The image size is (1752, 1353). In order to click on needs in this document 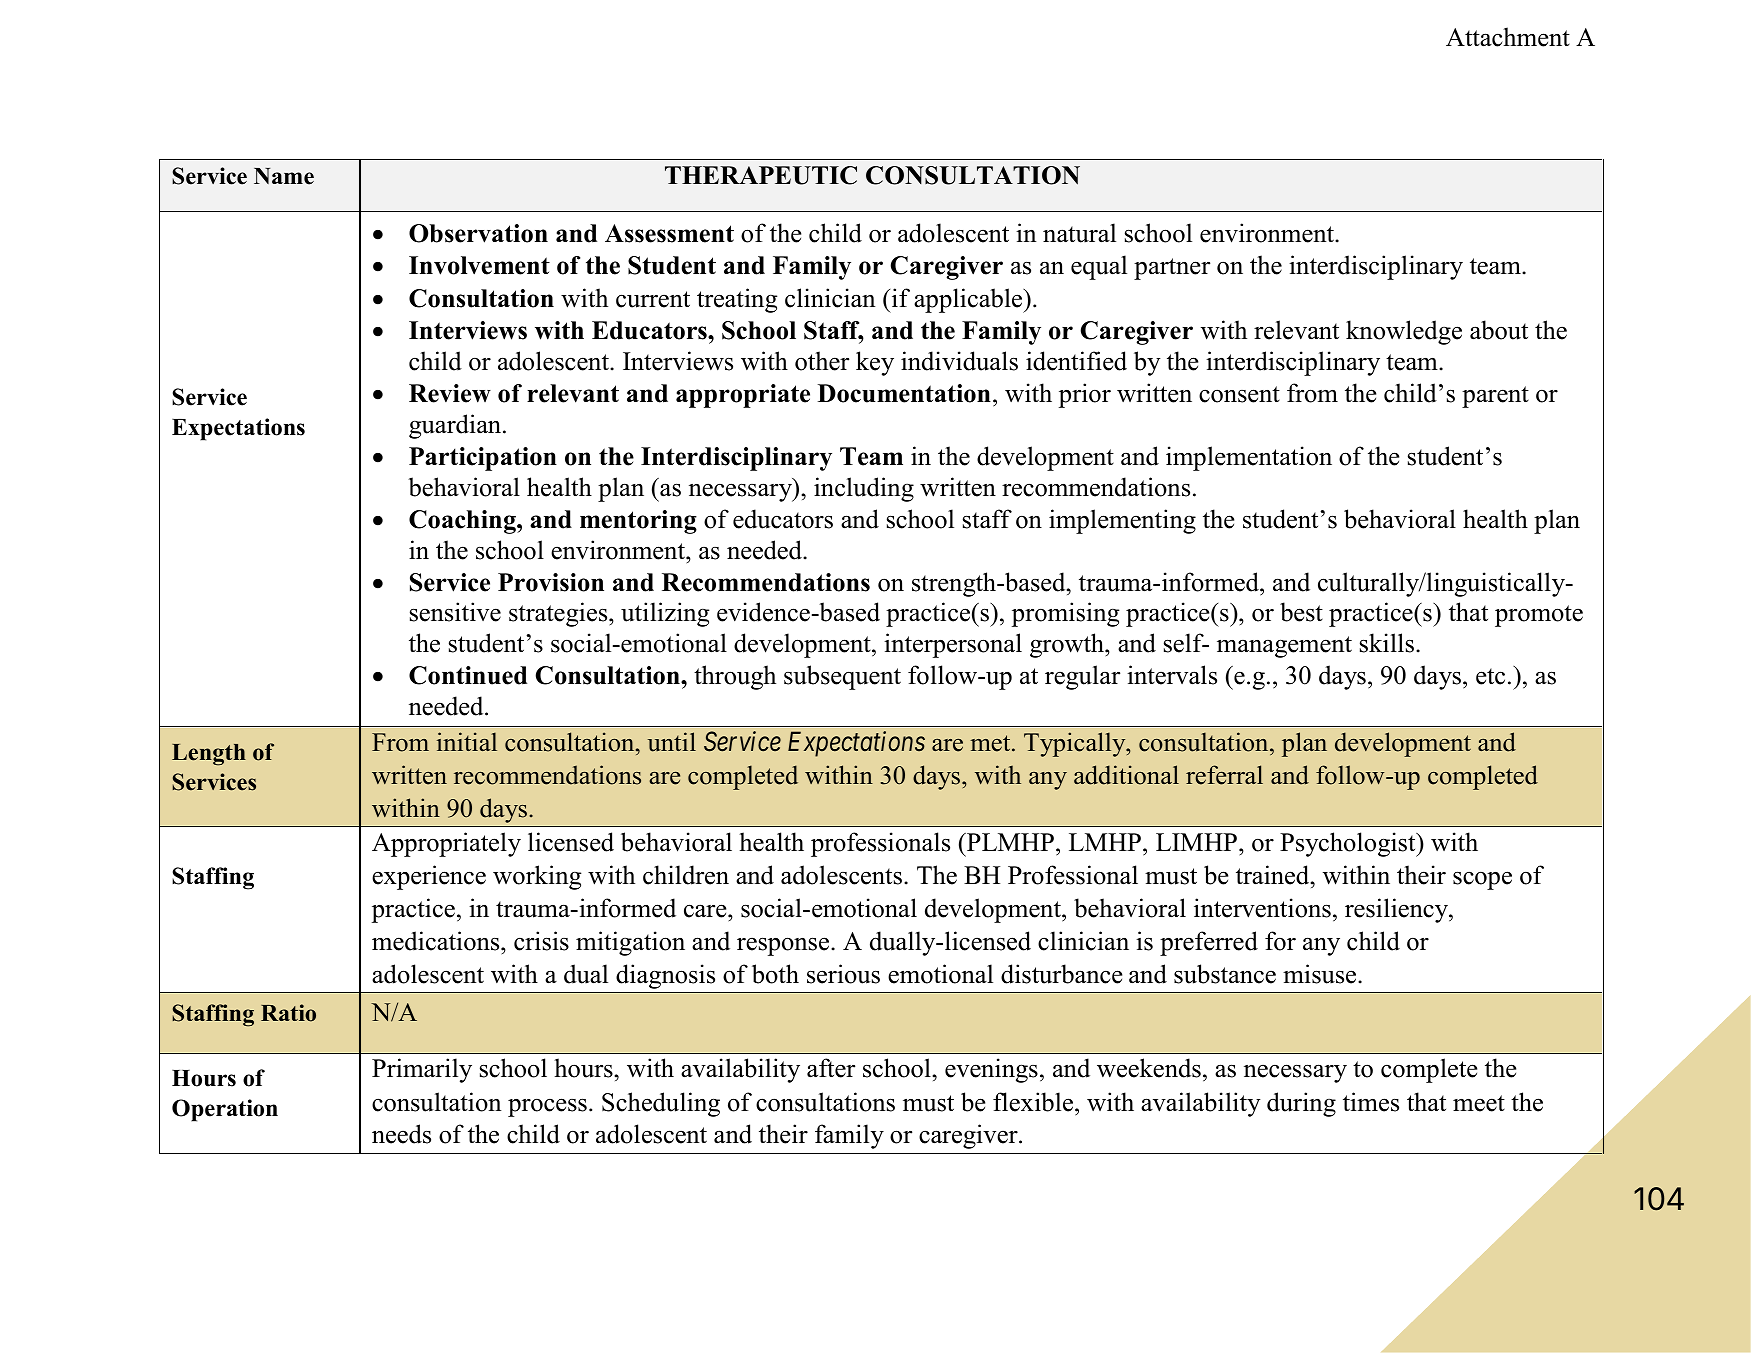, I will do `click(401, 1134)`.
